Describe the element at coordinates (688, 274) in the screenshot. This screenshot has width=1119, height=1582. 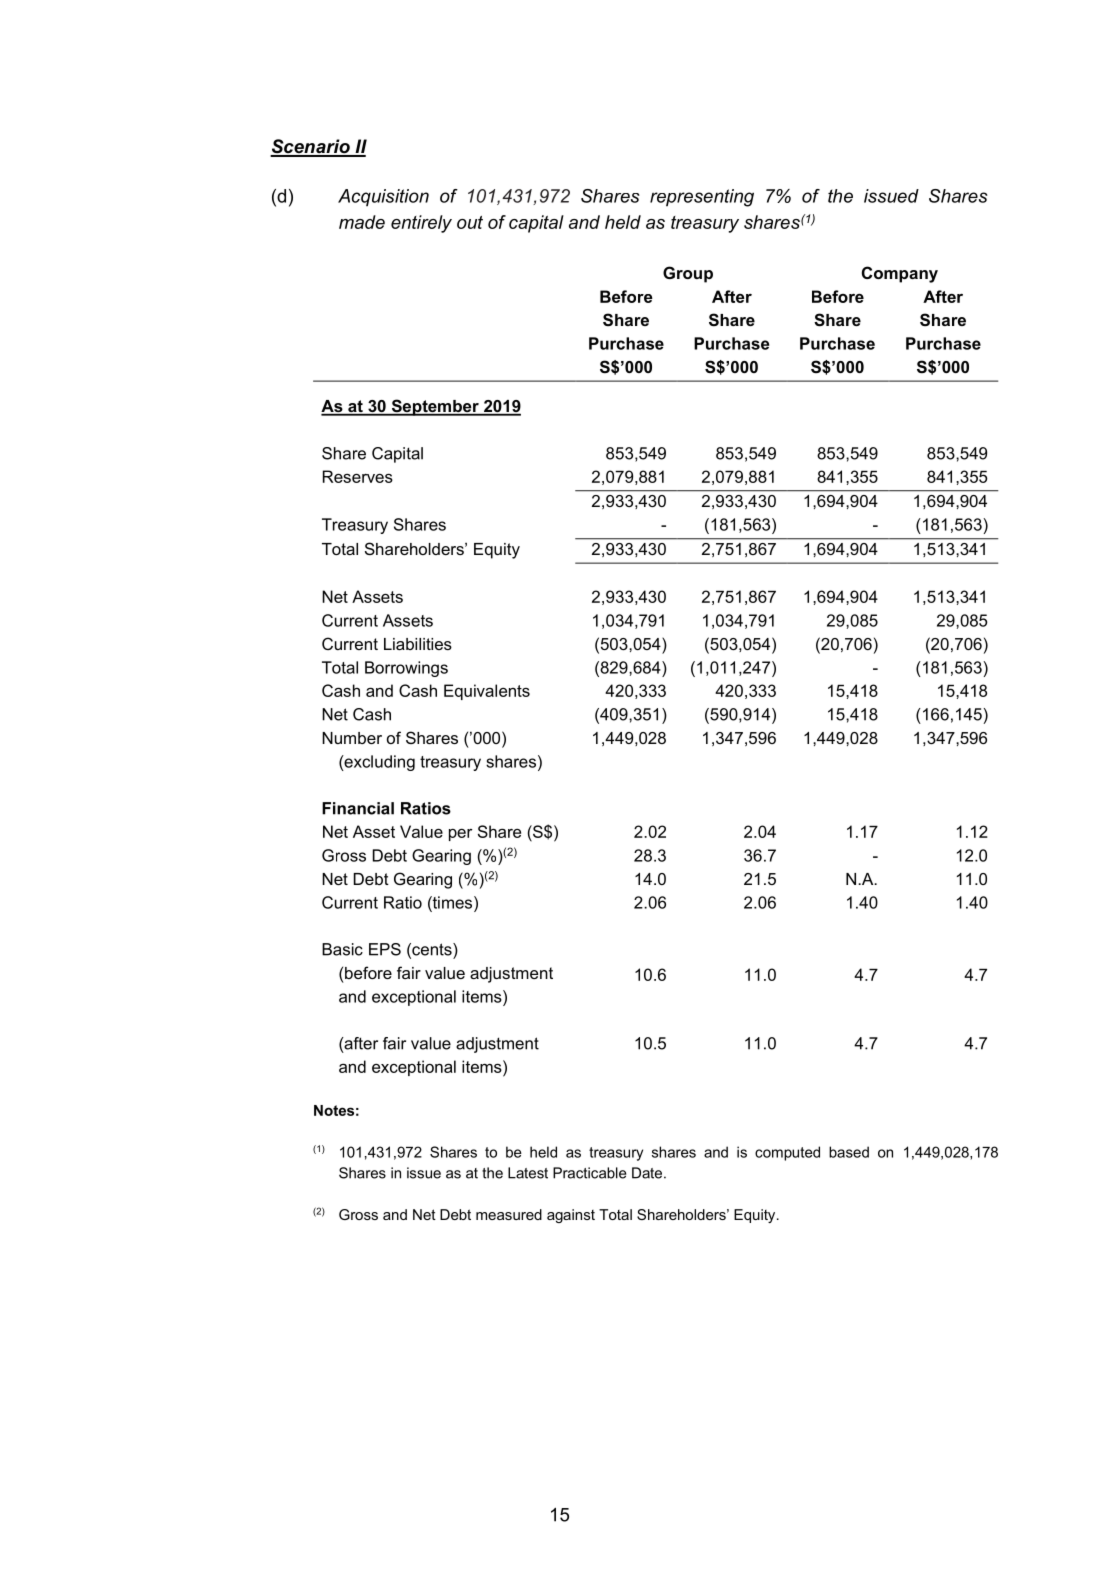
I see `Group` at that location.
